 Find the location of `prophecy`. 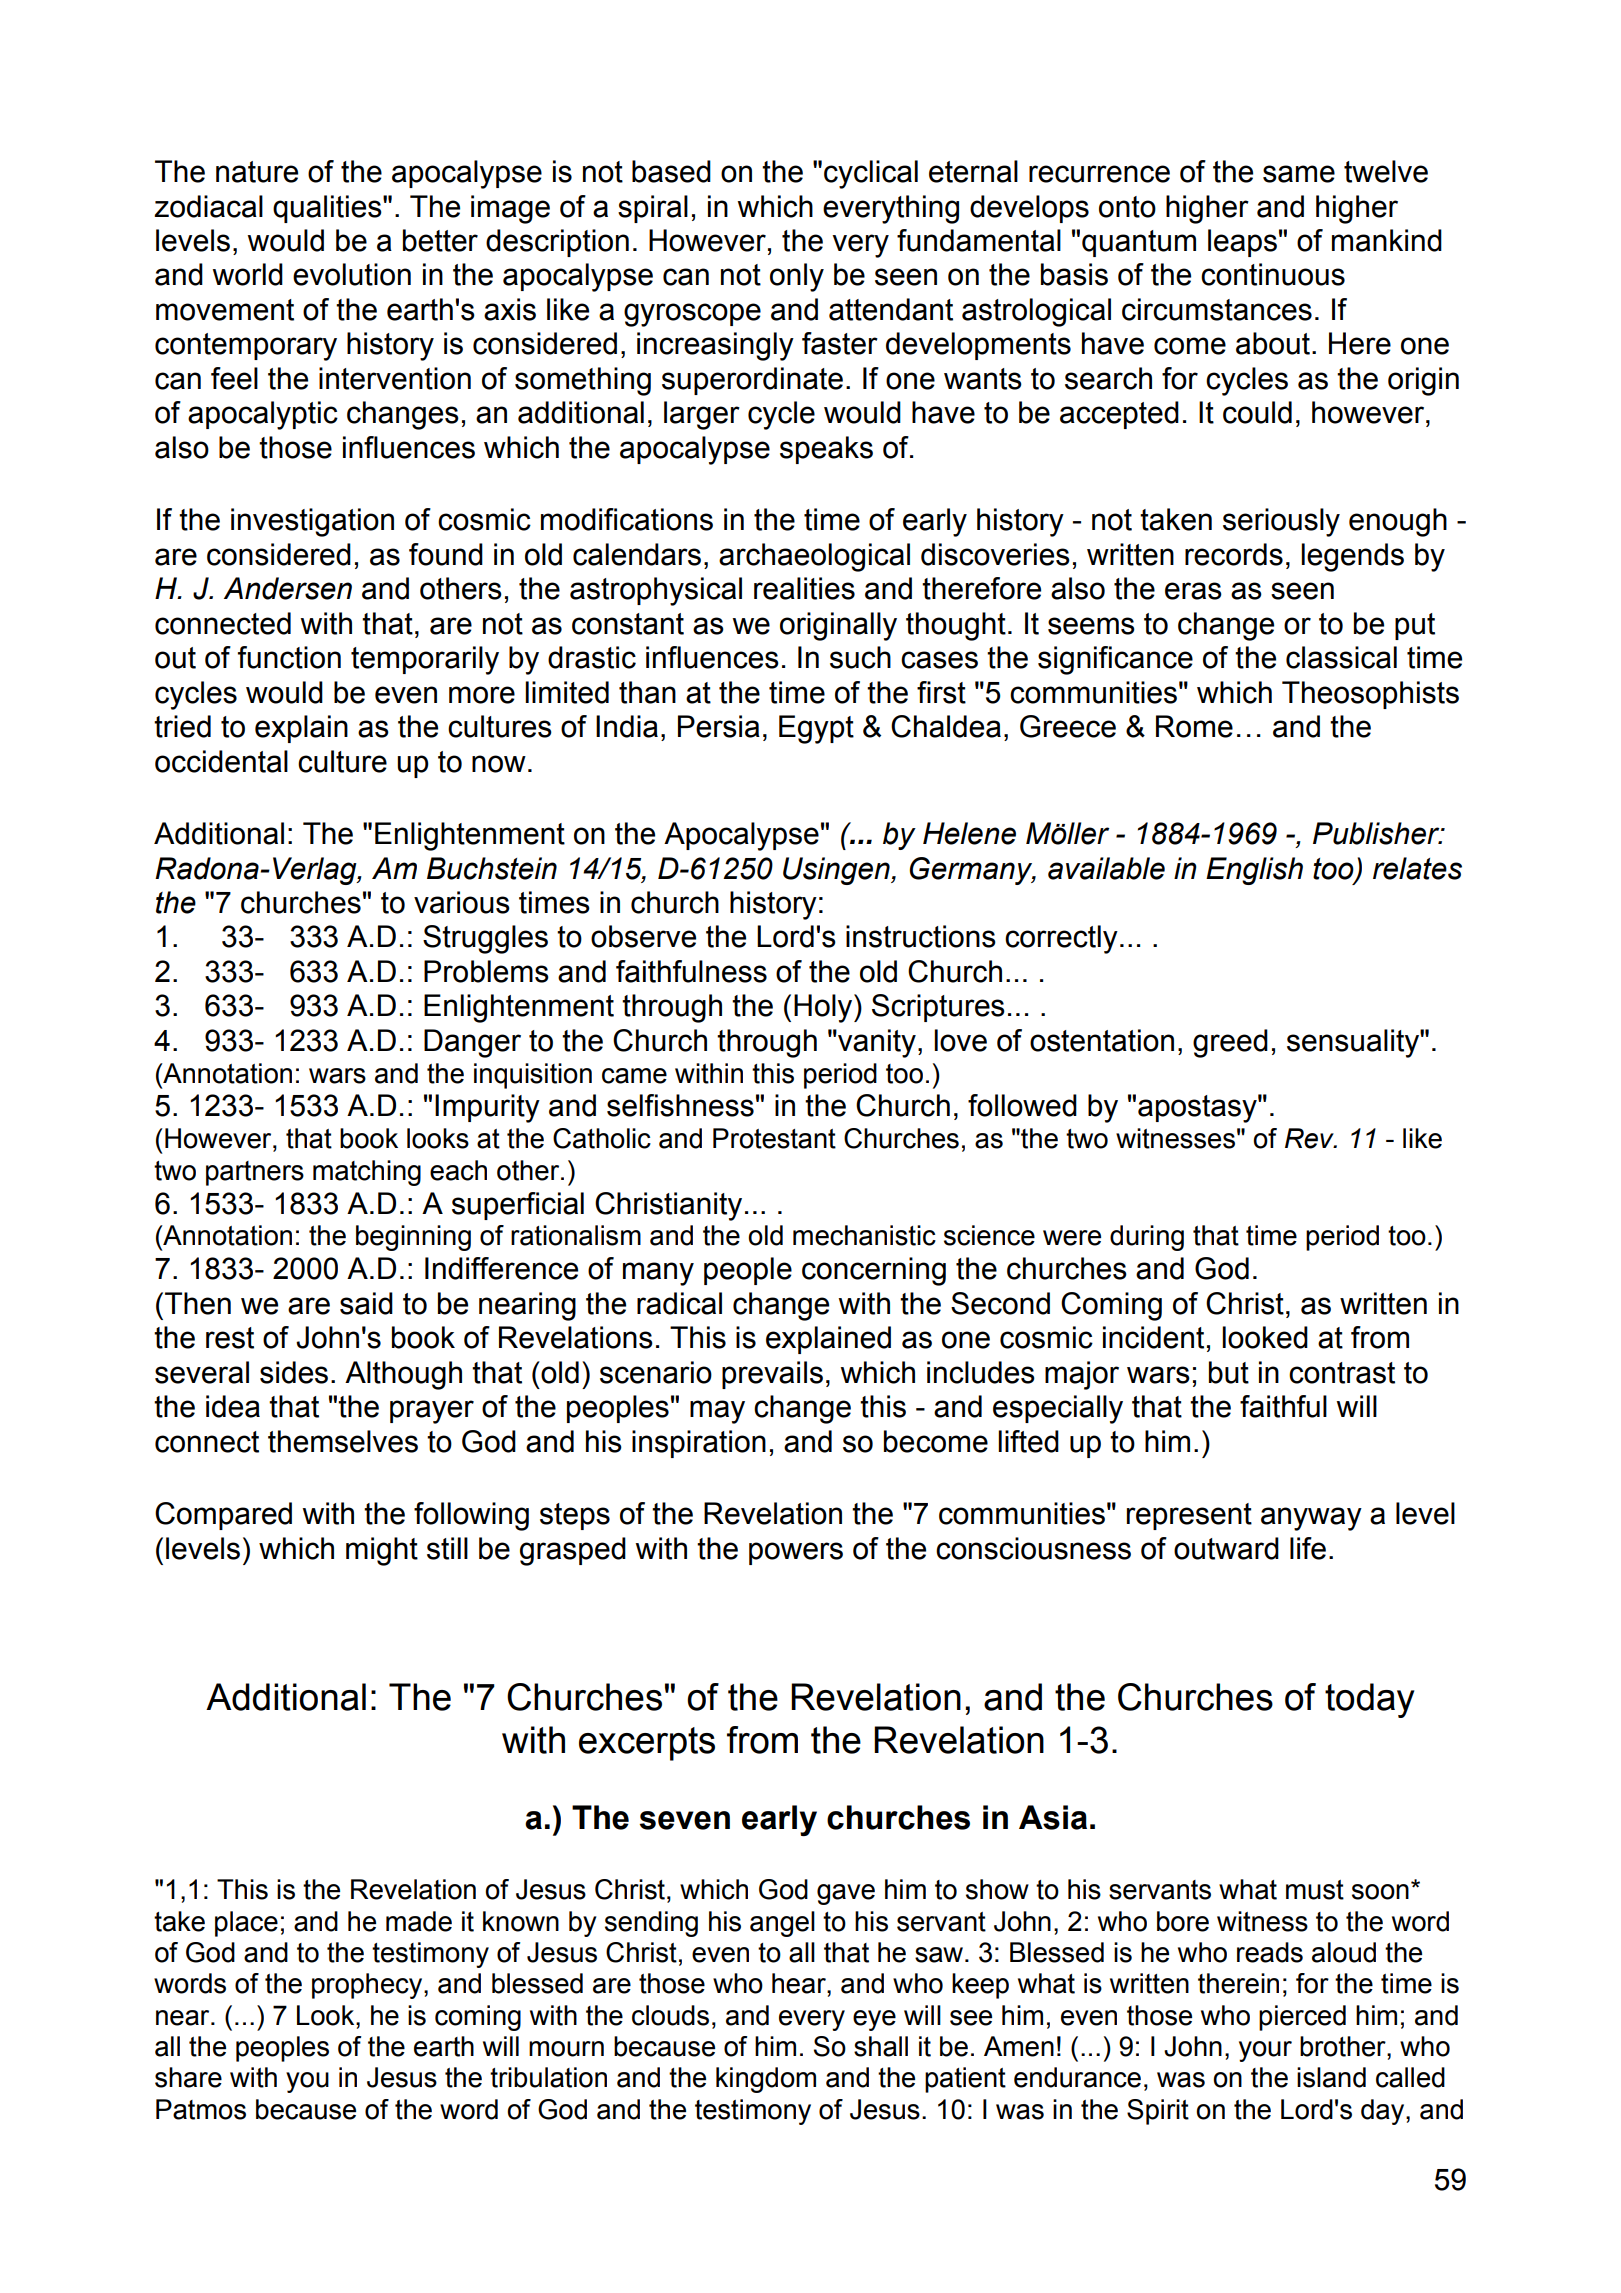

prophecy is located at coordinates (368, 1986).
